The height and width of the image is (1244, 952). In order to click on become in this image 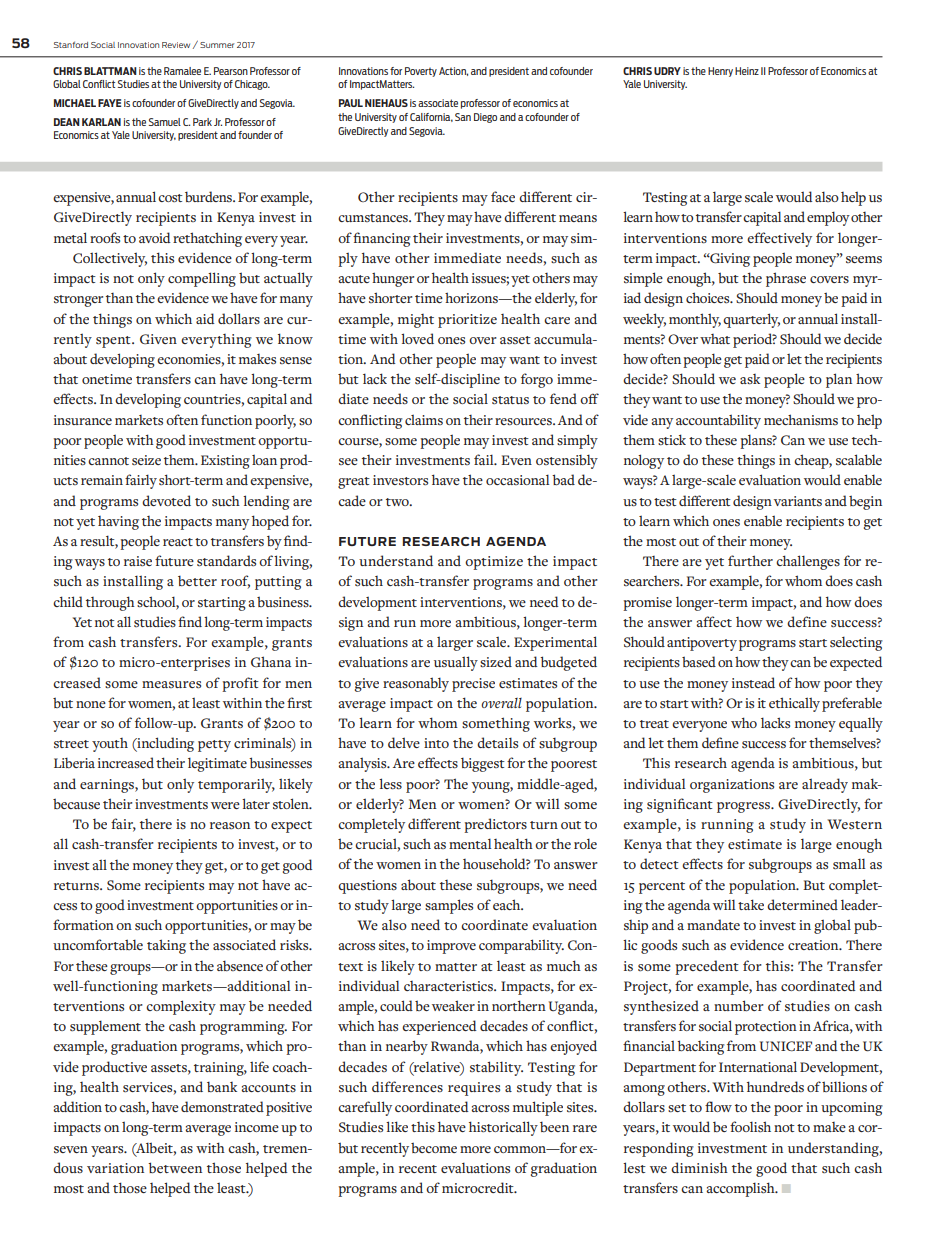, I will do `click(434, 1147)`.
